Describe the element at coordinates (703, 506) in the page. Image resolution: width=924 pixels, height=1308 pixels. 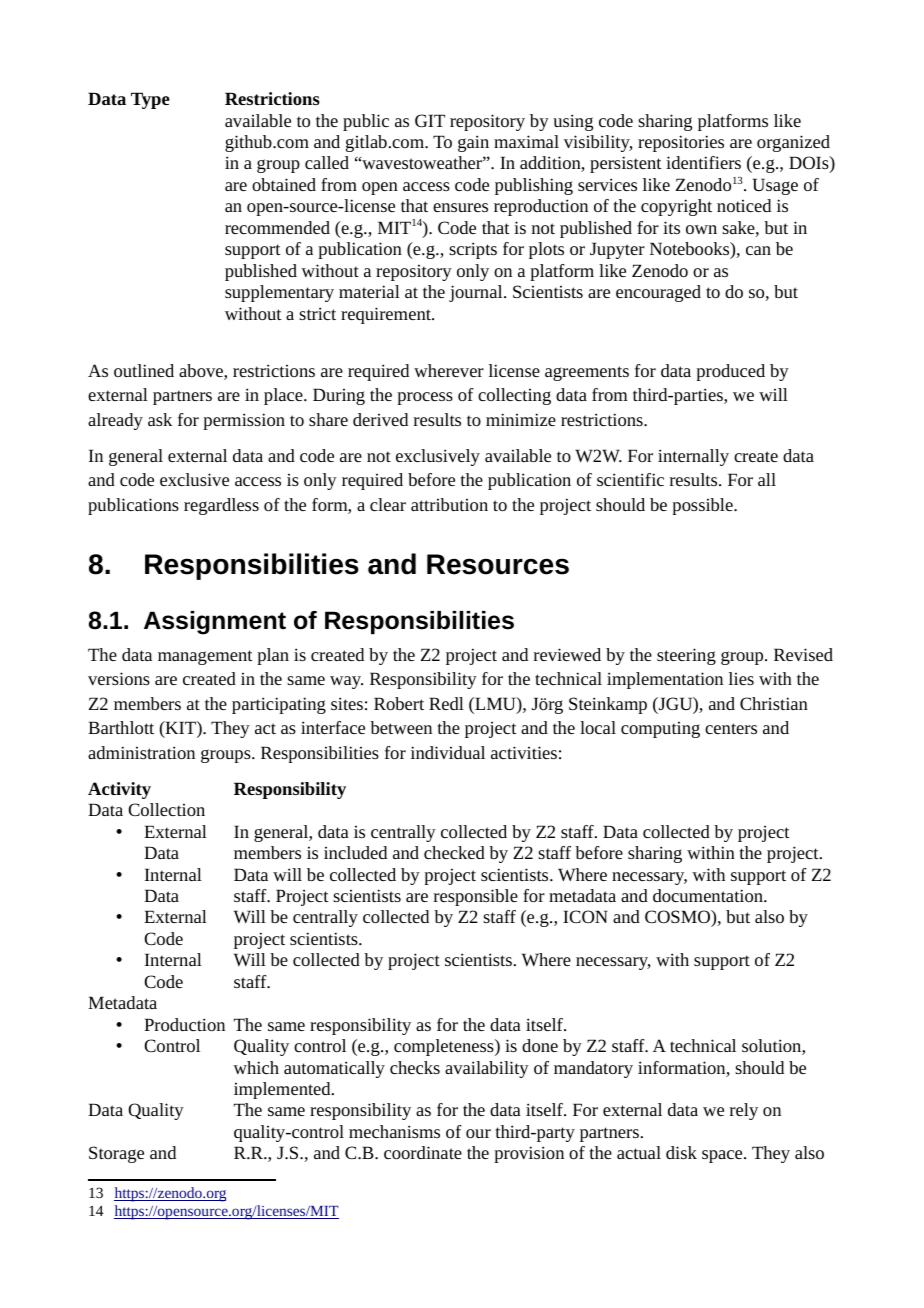
I see `possible` at that location.
